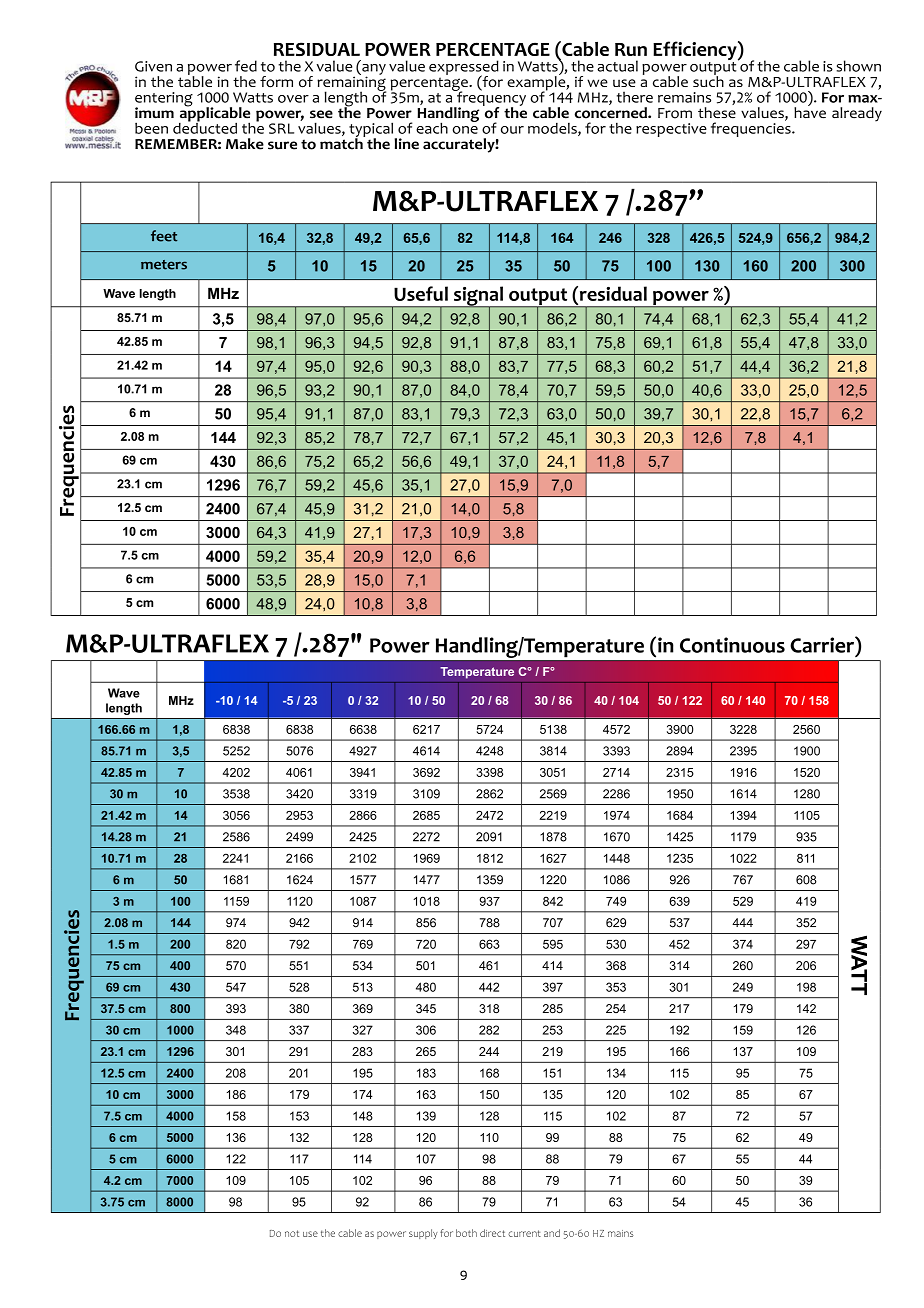  I want to click on fed, so click(246, 66).
